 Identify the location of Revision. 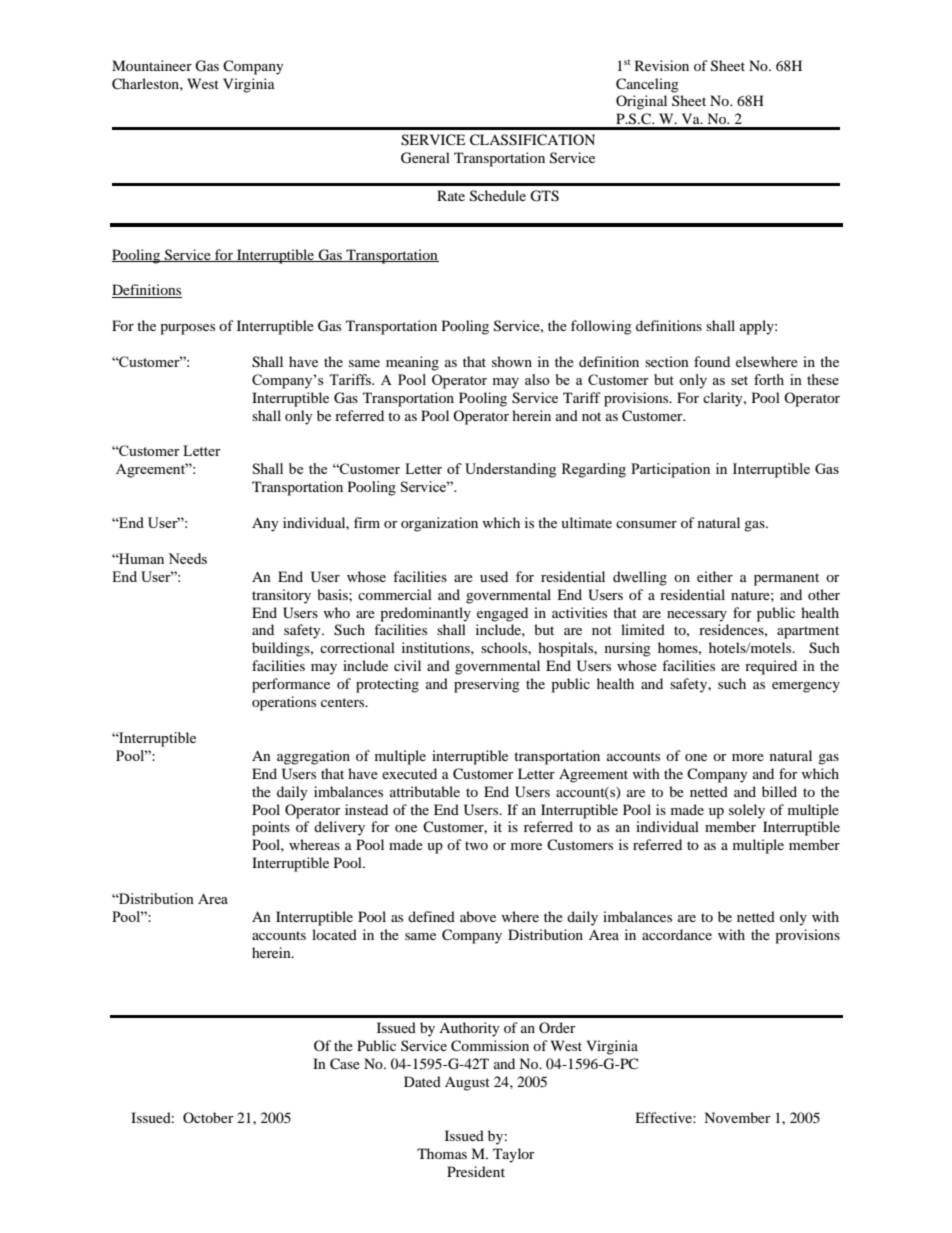
(662, 65).
